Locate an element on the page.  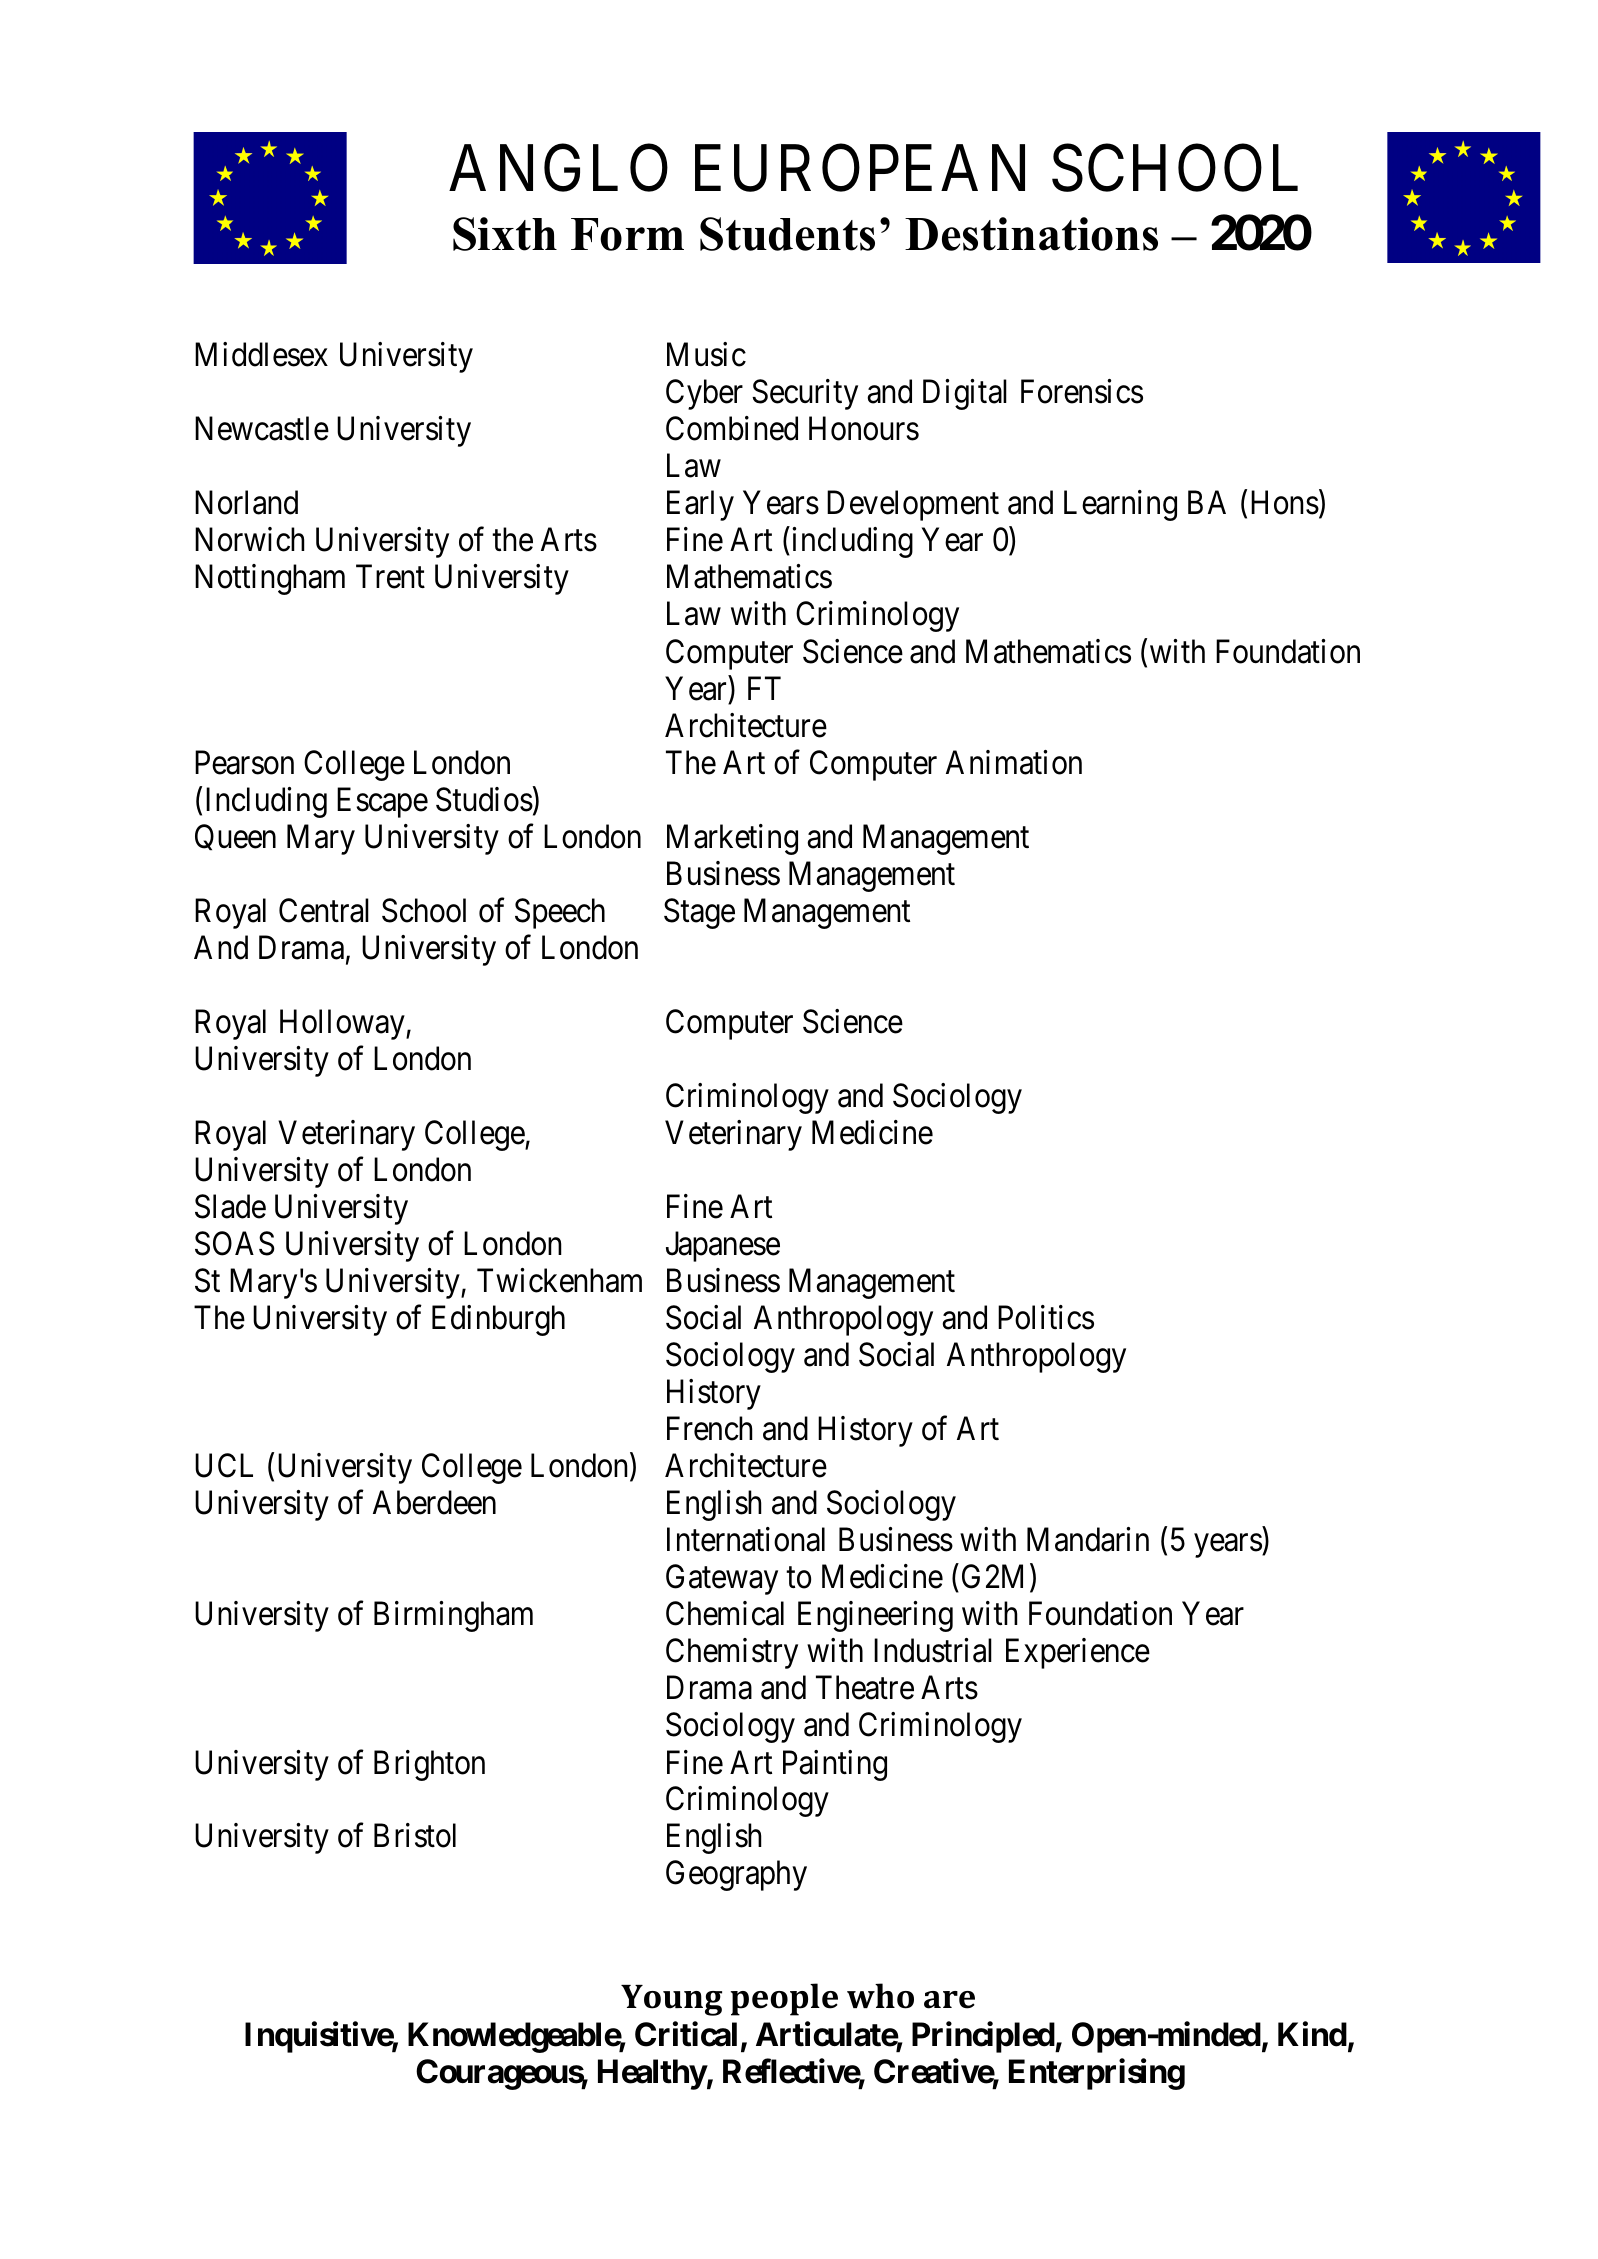
Japanese is located at coordinates (723, 1247).
